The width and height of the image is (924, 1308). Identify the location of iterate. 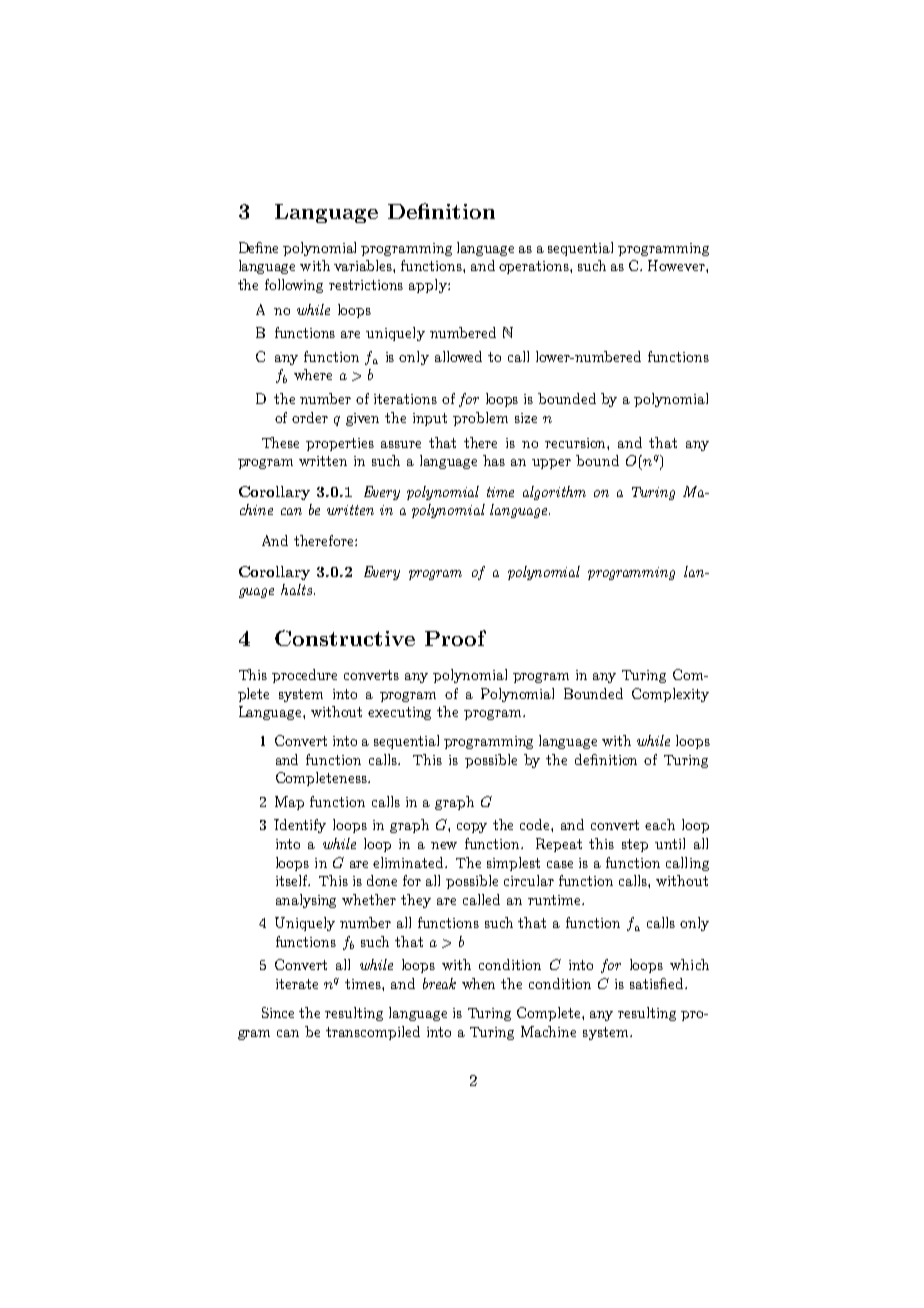
(297, 984).
